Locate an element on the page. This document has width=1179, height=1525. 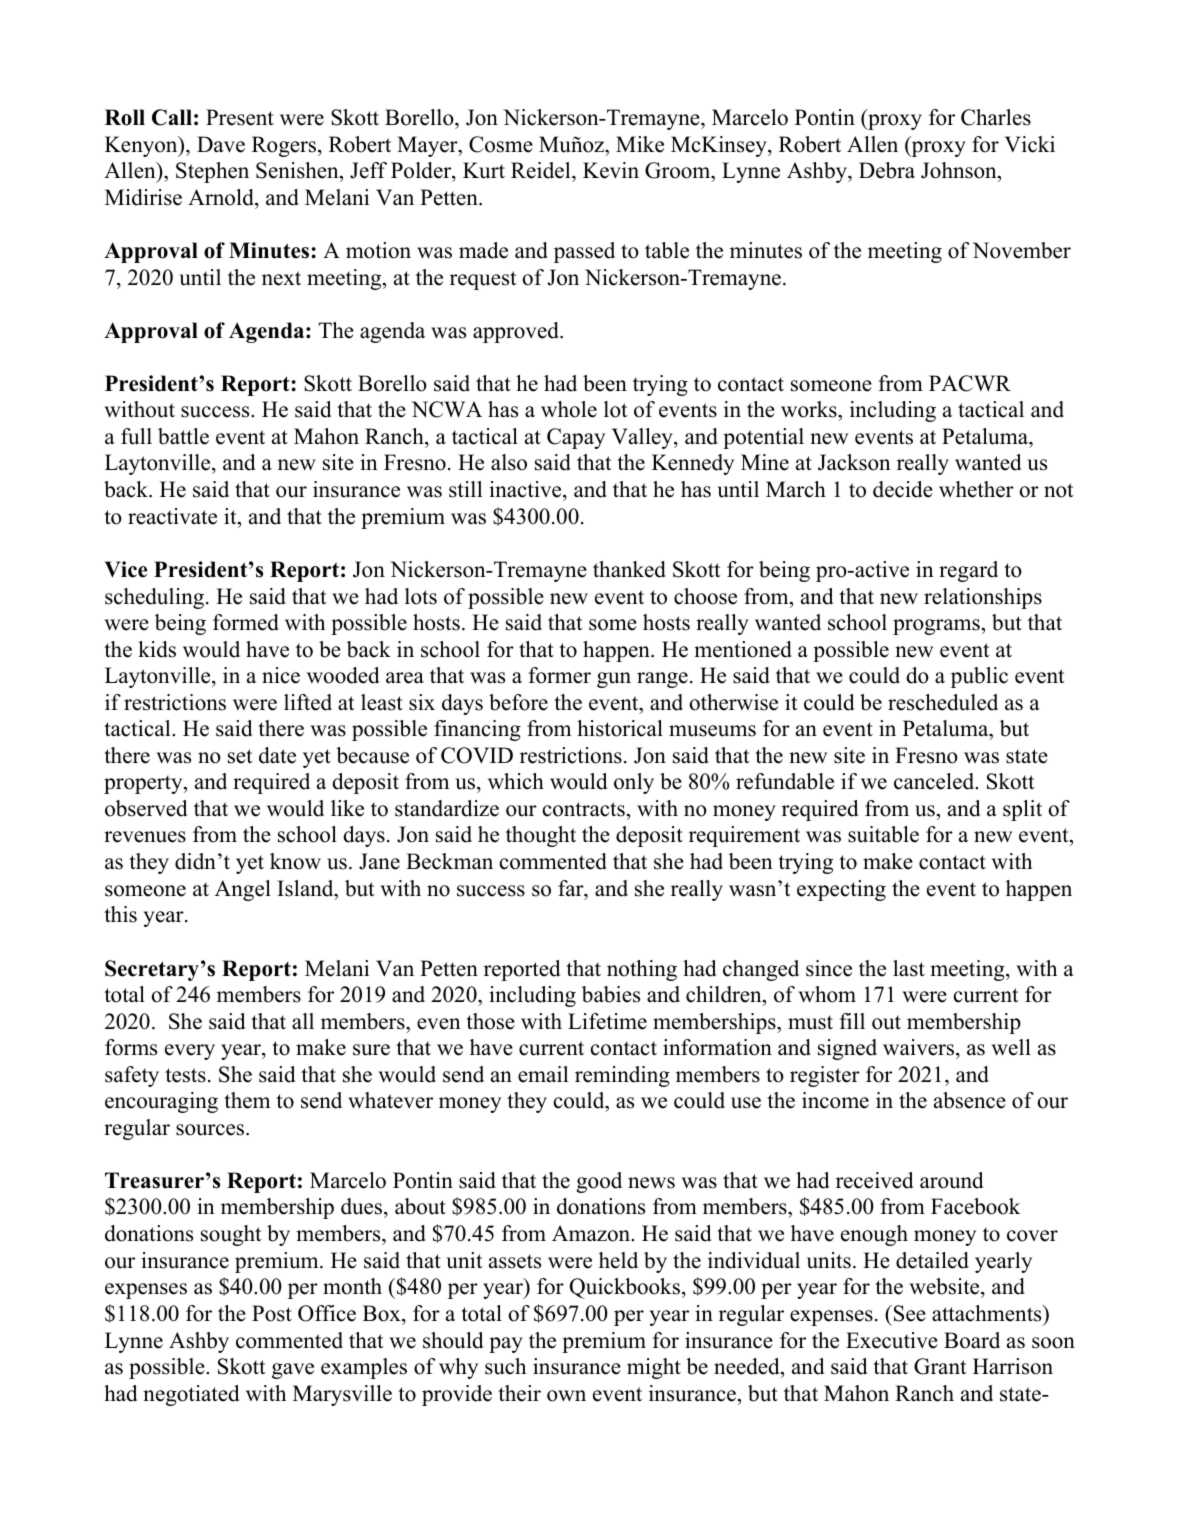
date is located at coordinates (277, 755).
